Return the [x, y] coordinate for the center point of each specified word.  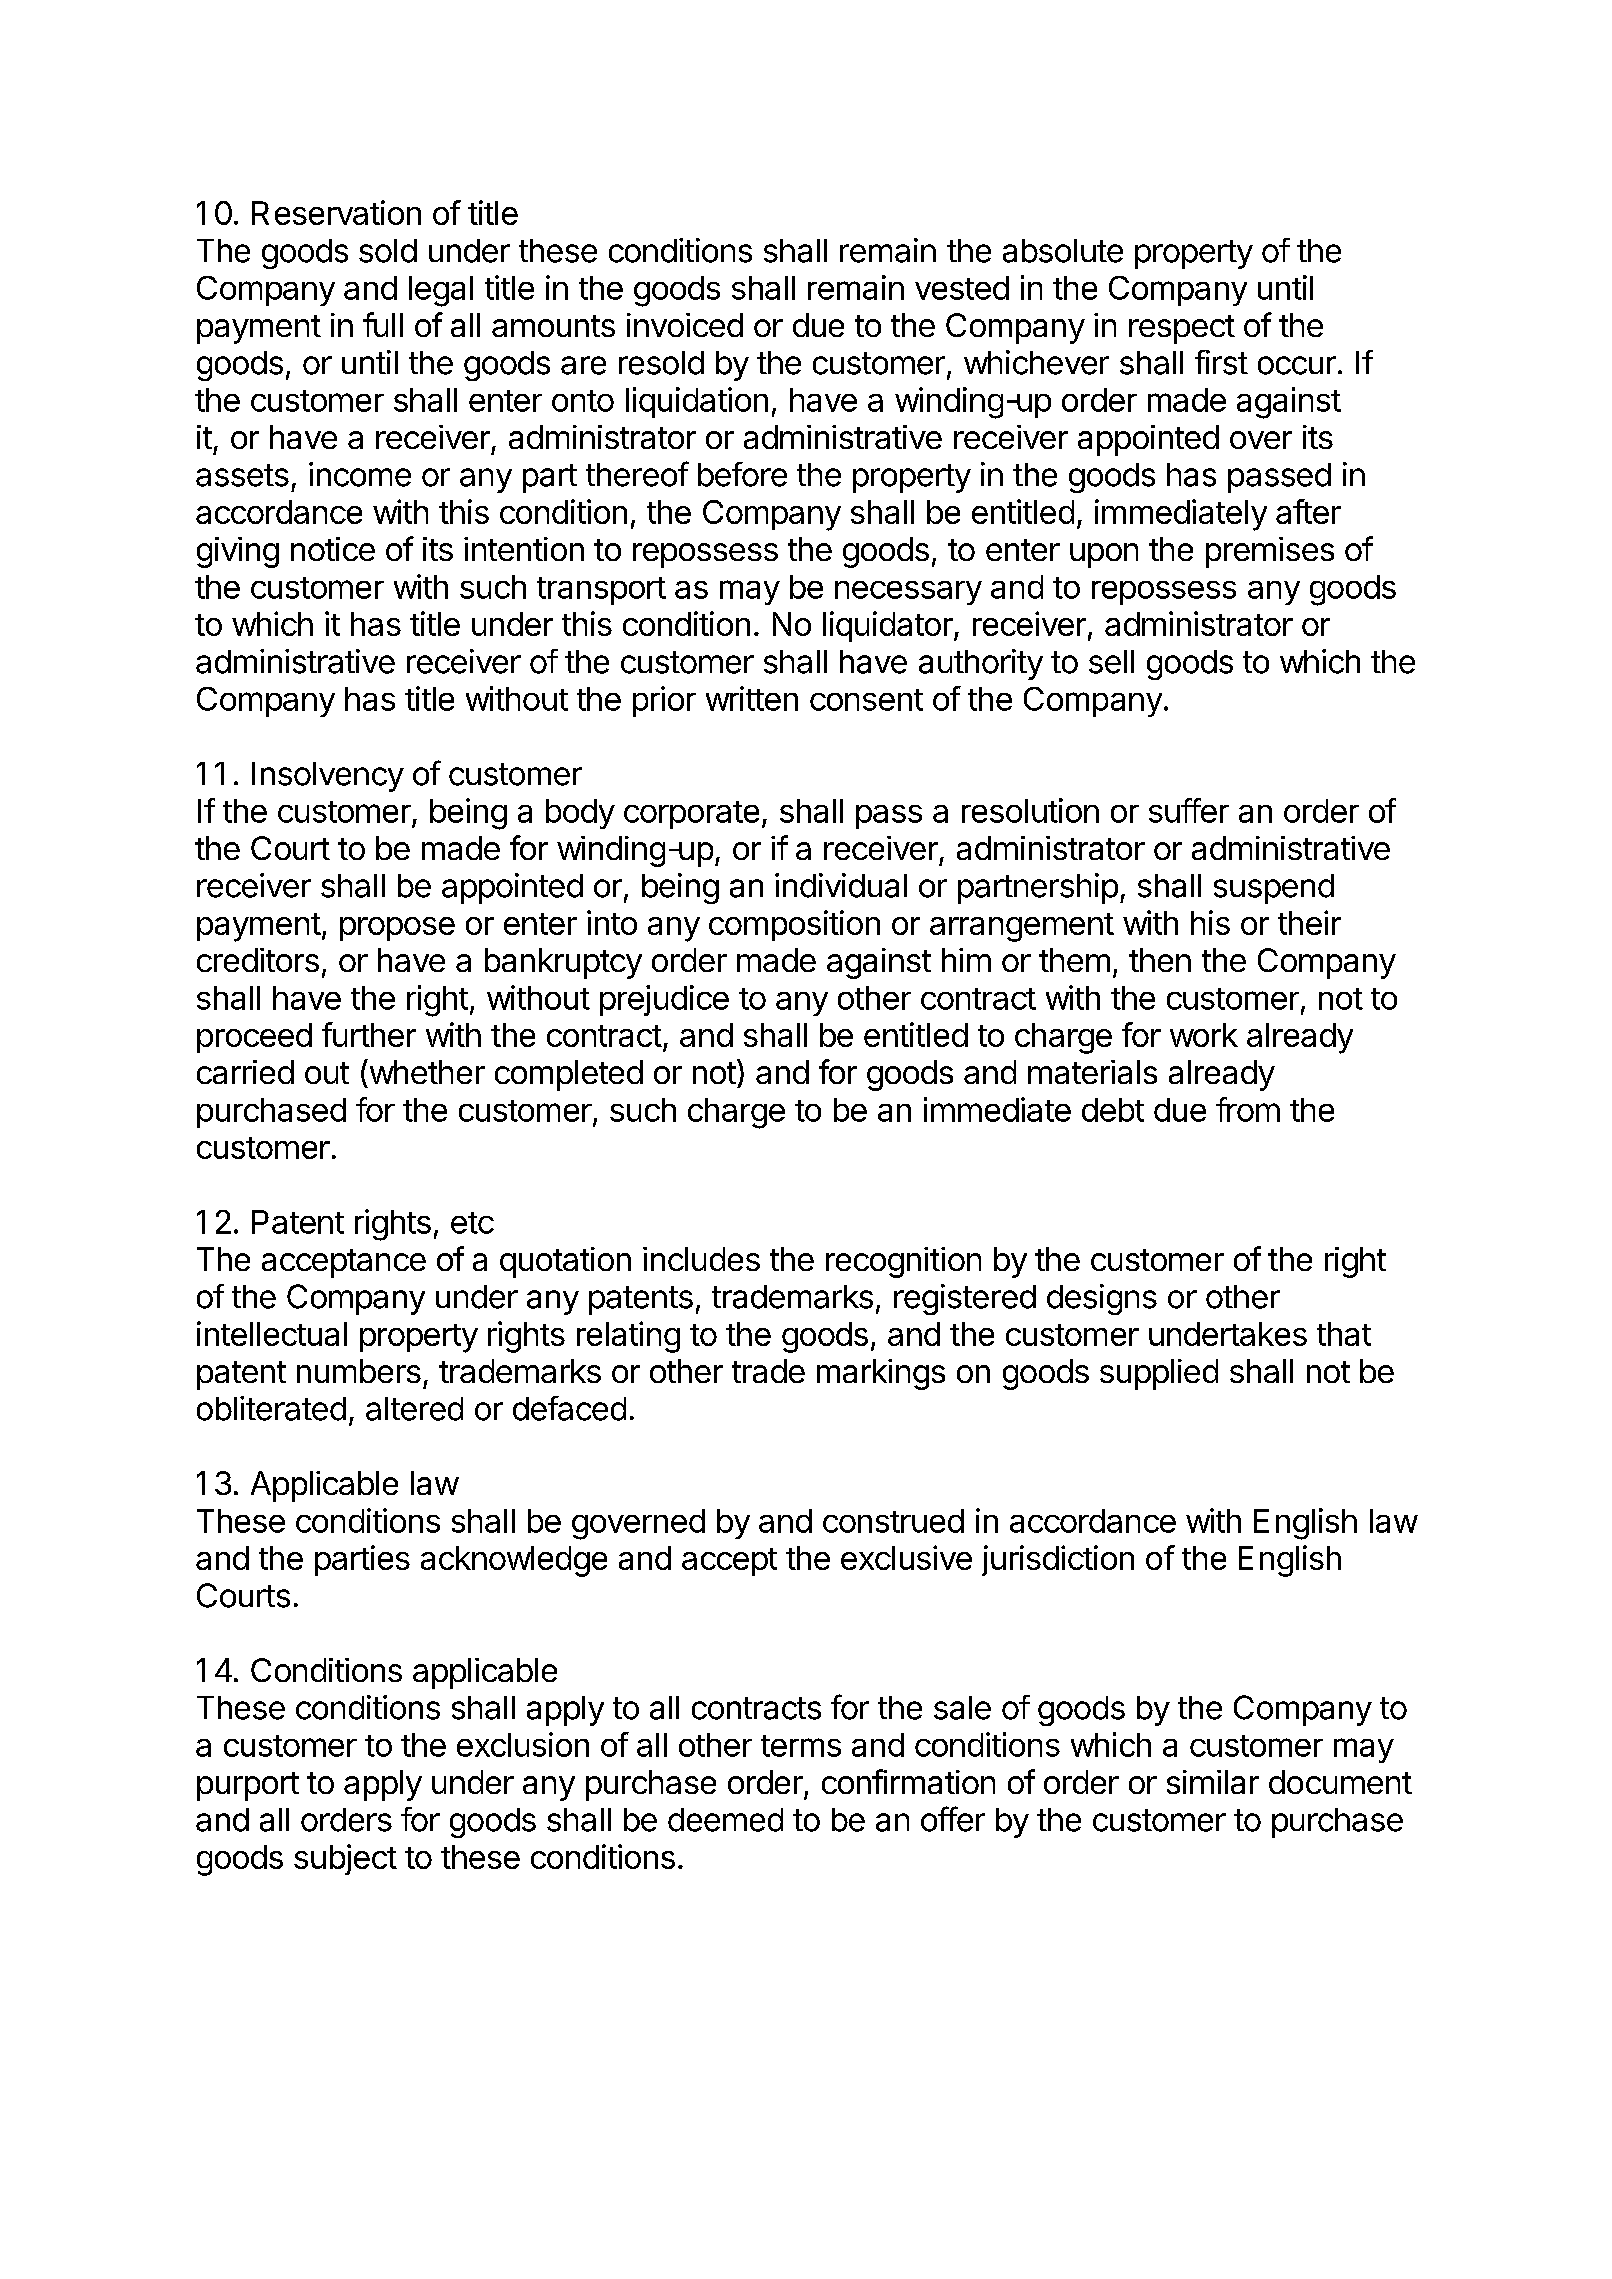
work [1204, 1035]
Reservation [336, 212]
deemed [725, 1820]
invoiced [685, 325]
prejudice [664, 1000]
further [369, 1034]
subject [345, 1859]
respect [1182, 329]
